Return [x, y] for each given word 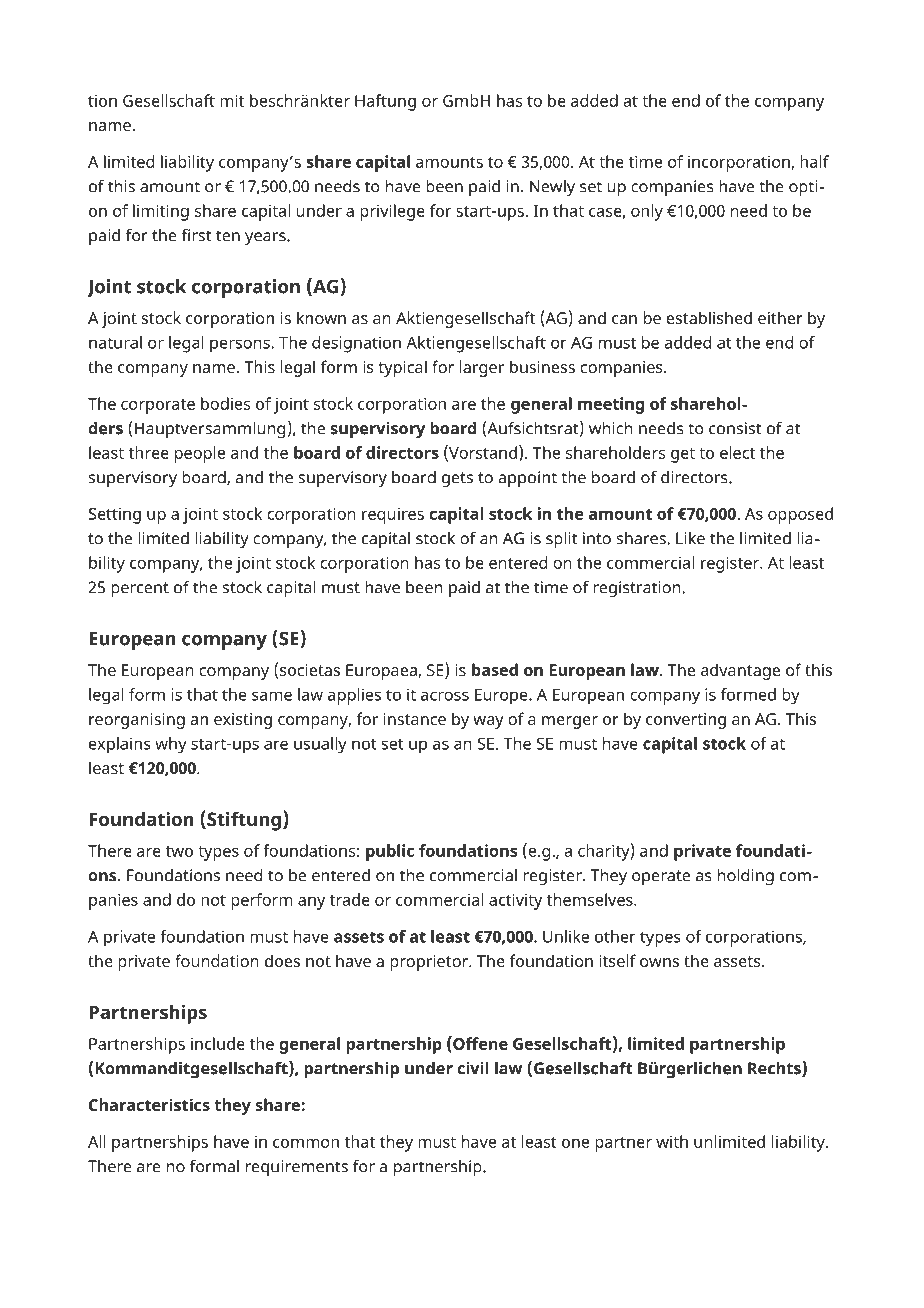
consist [735, 428]
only [647, 212]
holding [746, 877]
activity [515, 902]
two [179, 851]
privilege [392, 212]
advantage [740, 671]
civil [473, 1068]
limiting [161, 212]
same [272, 696]
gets [457, 479]
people [200, 454]
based [495, 669]
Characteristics [149, 1104]
